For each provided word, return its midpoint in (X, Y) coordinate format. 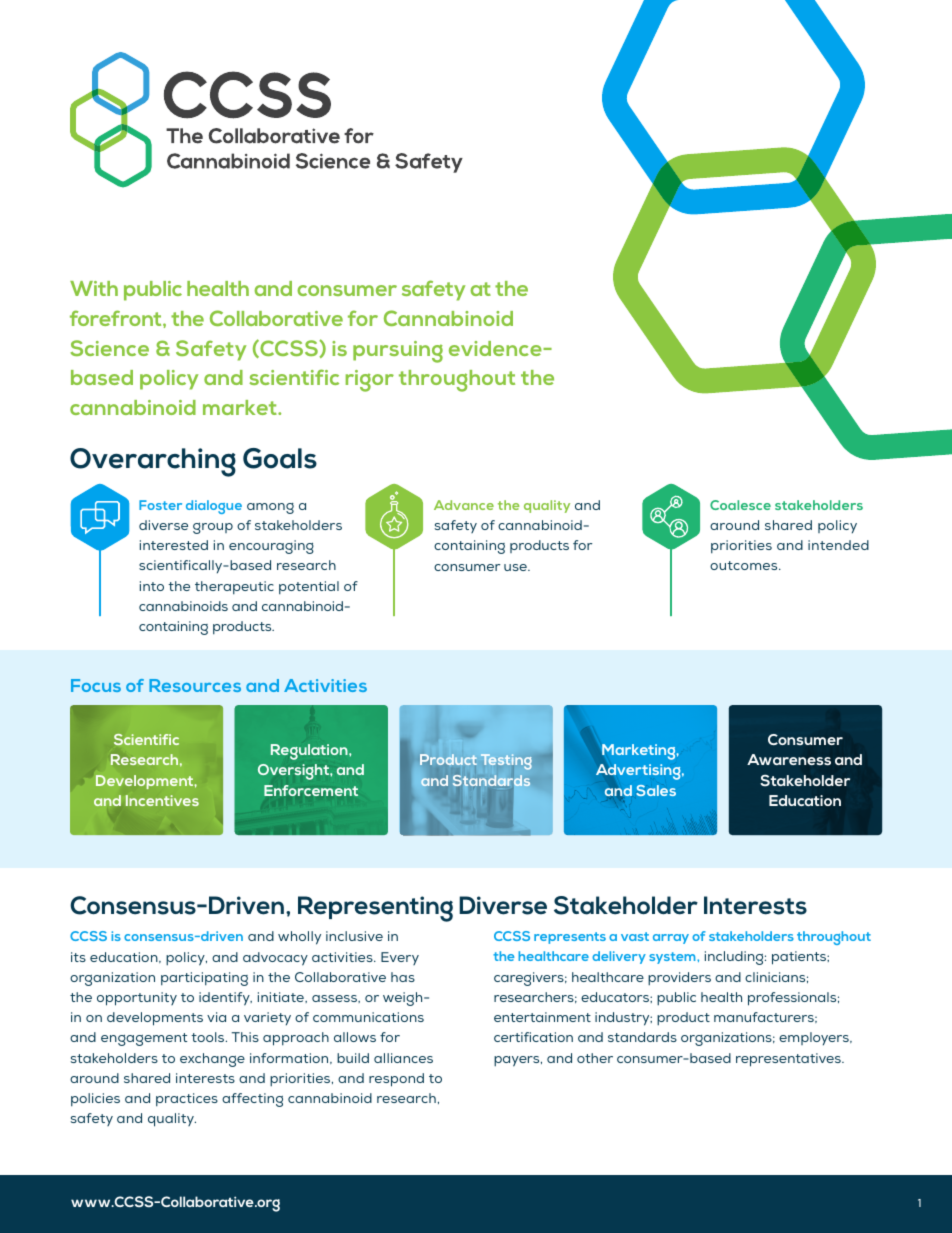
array (671, 939)
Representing (375, 909)
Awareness (789, 759)
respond (396, 1080)
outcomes (745, 565)
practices (187, 1099)
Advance (464, 505)
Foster (160, 505)
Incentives (162, 800)
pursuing (398, 352)
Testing (506, 762)
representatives (789, 1060)
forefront (117, 318)
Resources (195, 685)
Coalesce (740, 505)
